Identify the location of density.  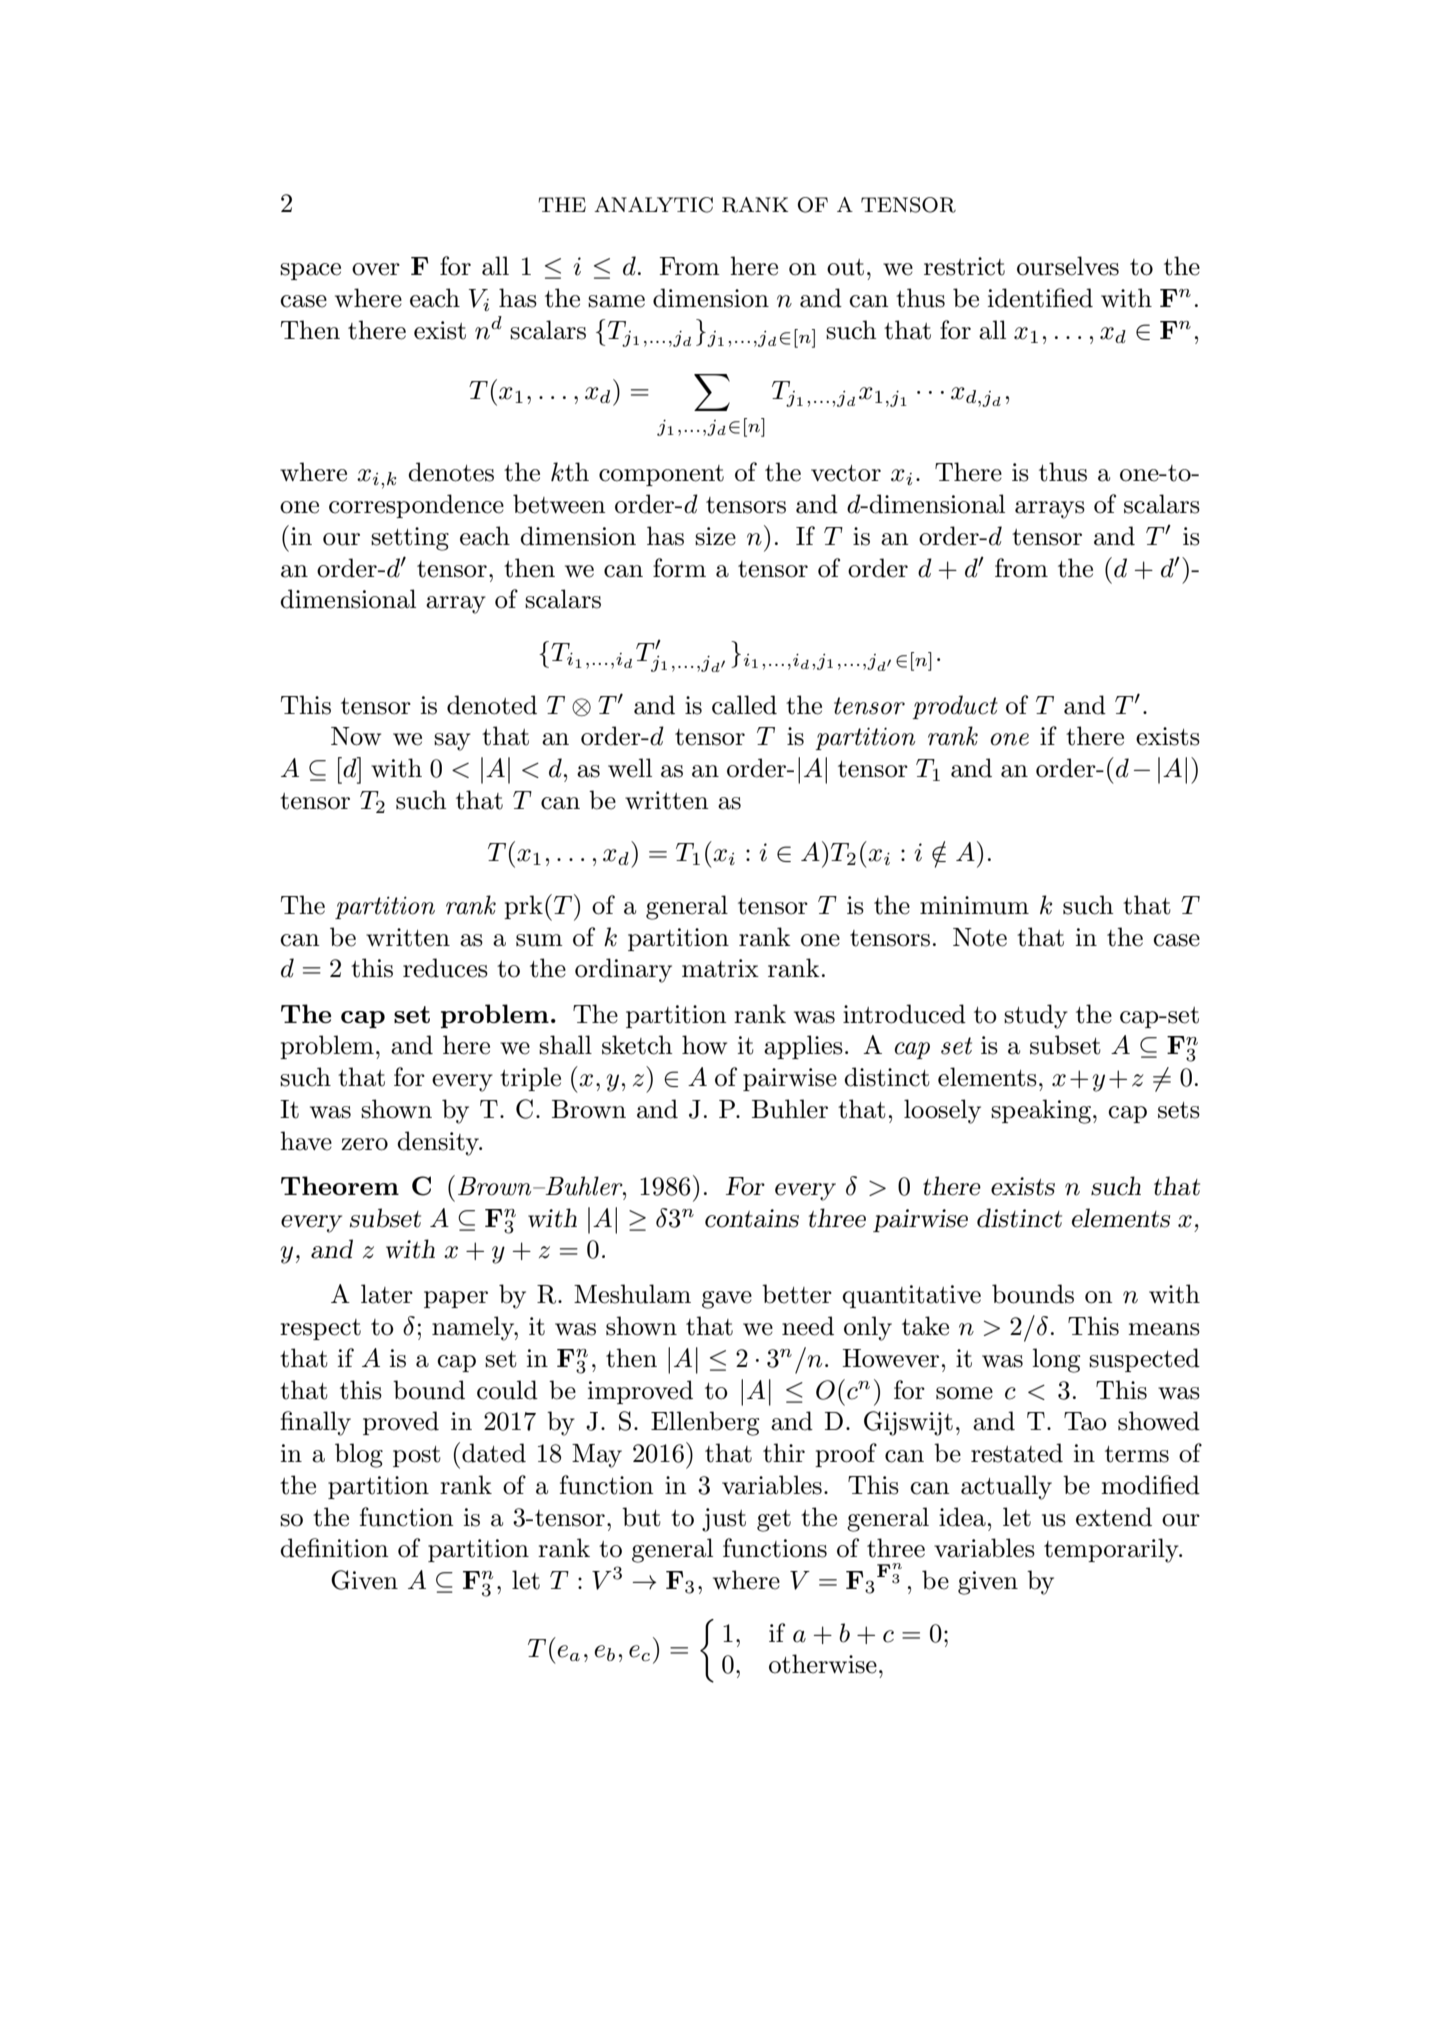
(439, 1143).
